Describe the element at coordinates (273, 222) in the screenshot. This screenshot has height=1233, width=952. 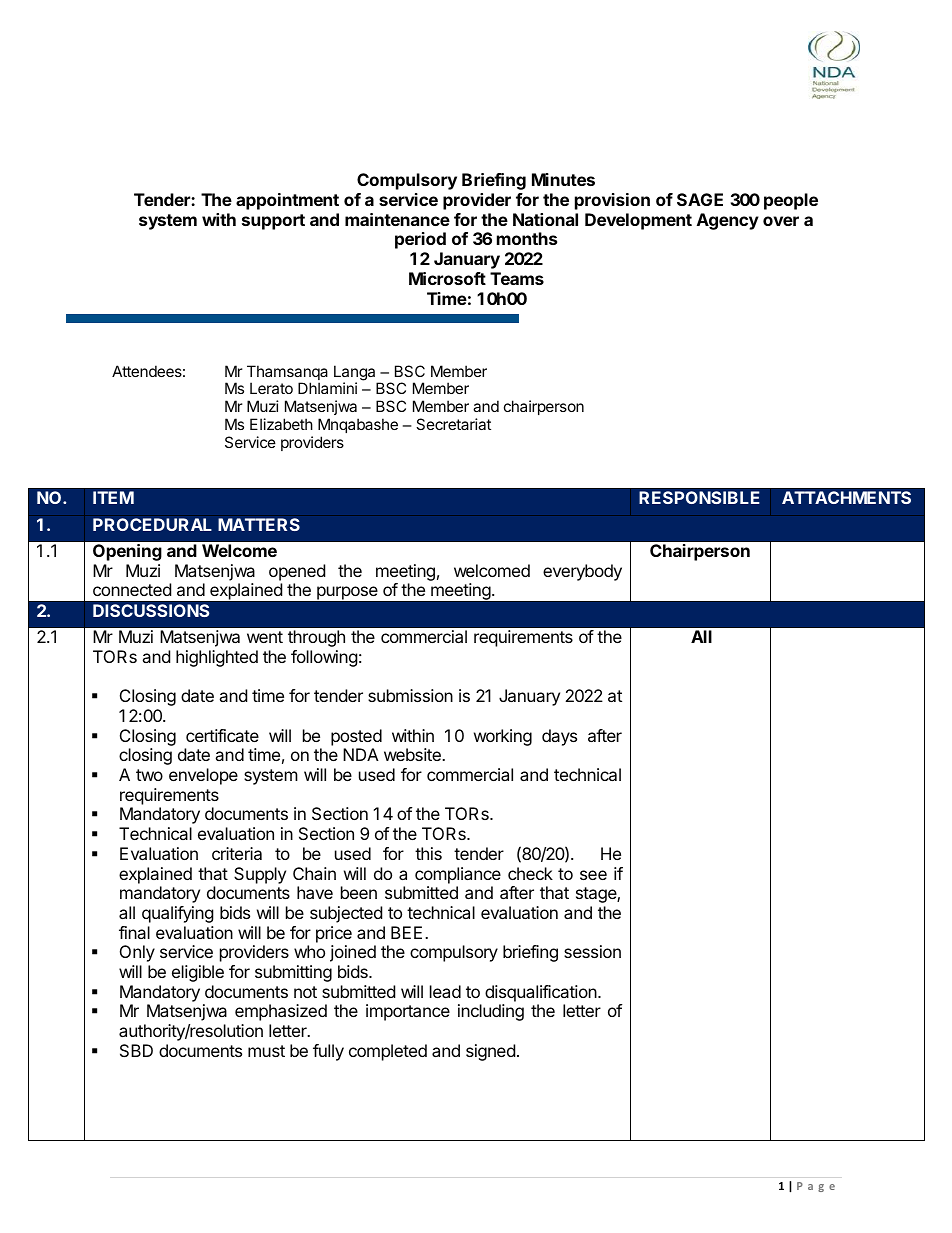
I see `support` at that location.
